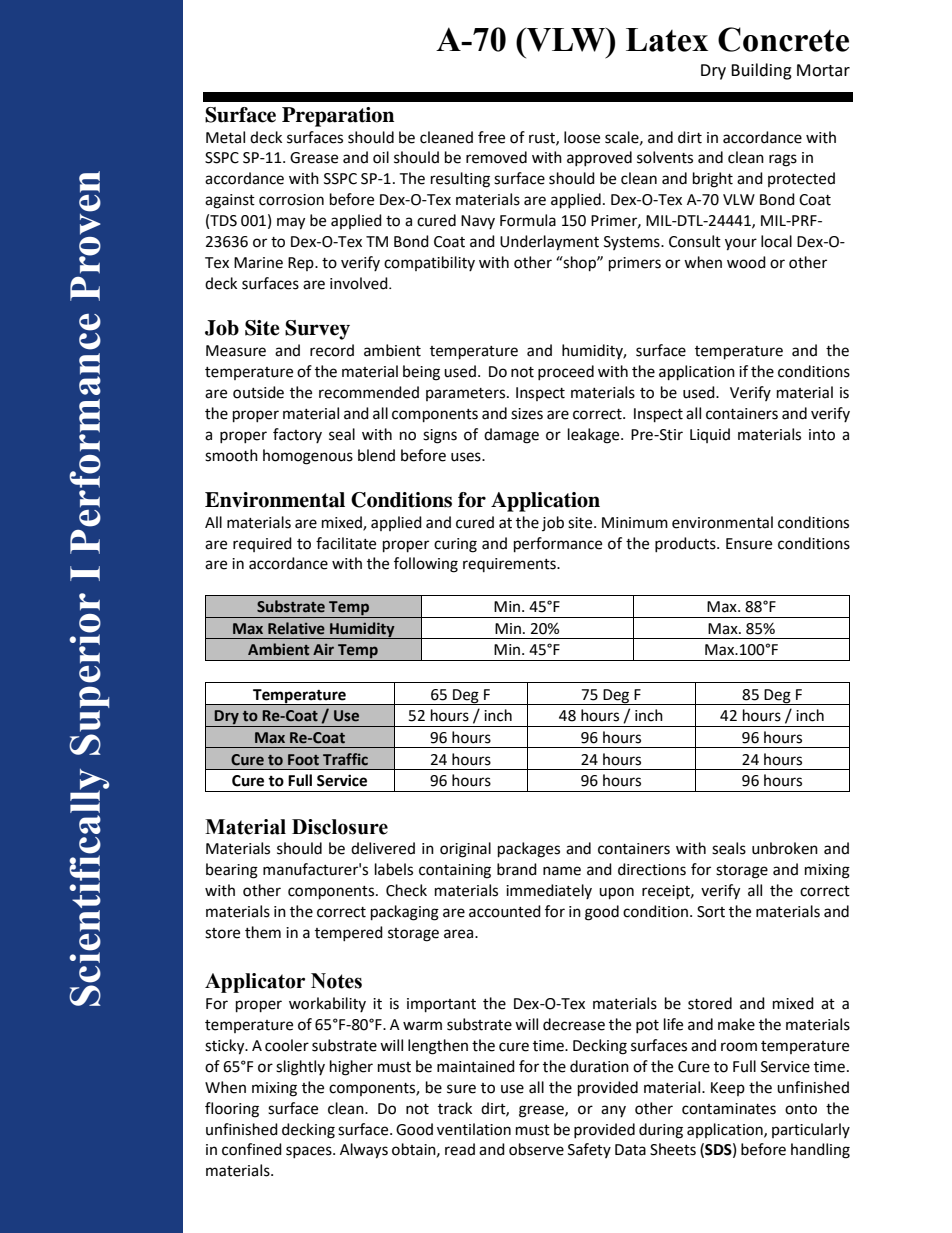  I want to click on Building, so click(761, 71).
